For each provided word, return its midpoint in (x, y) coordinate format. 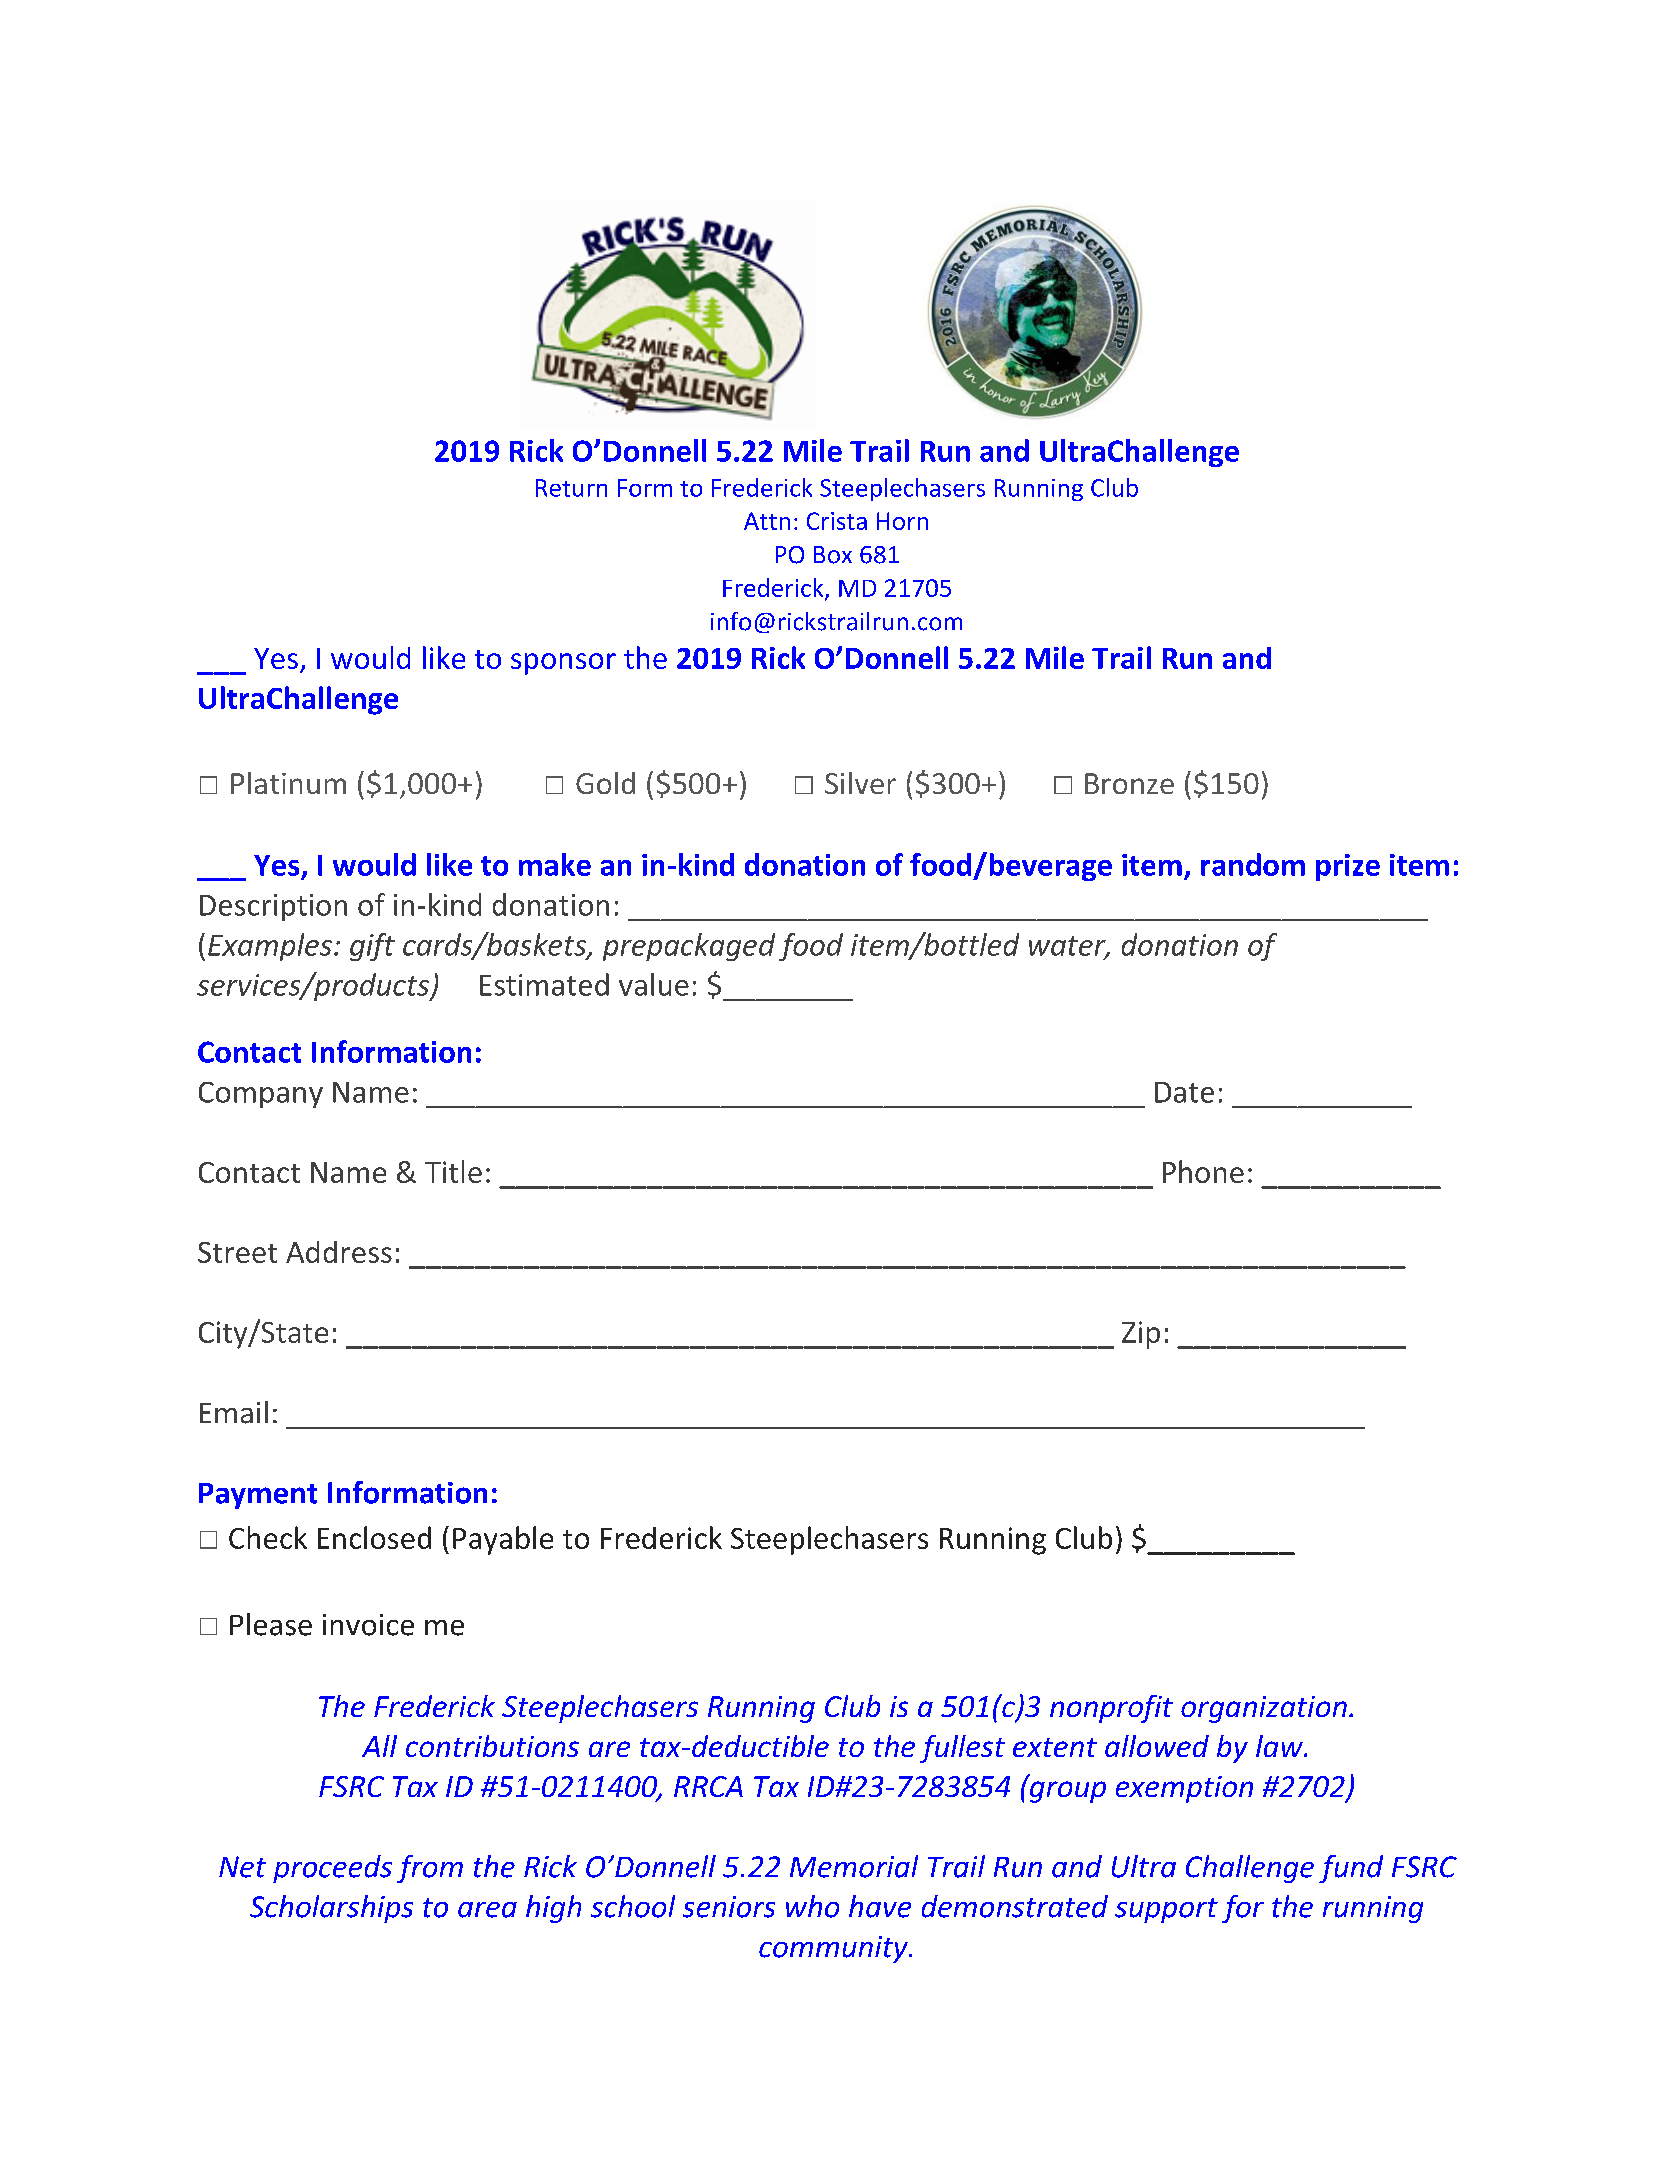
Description (273, 907)
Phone (1203, 1171)
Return (571, 488)
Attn (767, 521)
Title (453, 1171)
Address (339, 1252)
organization (1264, 1709)
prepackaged (689, 947)
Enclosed (374, 1537)
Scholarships (331, 1909)
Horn (902, 521)
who (812, 1906)
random (1253, 864)
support (1166, 1910)
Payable (503, 1540)
